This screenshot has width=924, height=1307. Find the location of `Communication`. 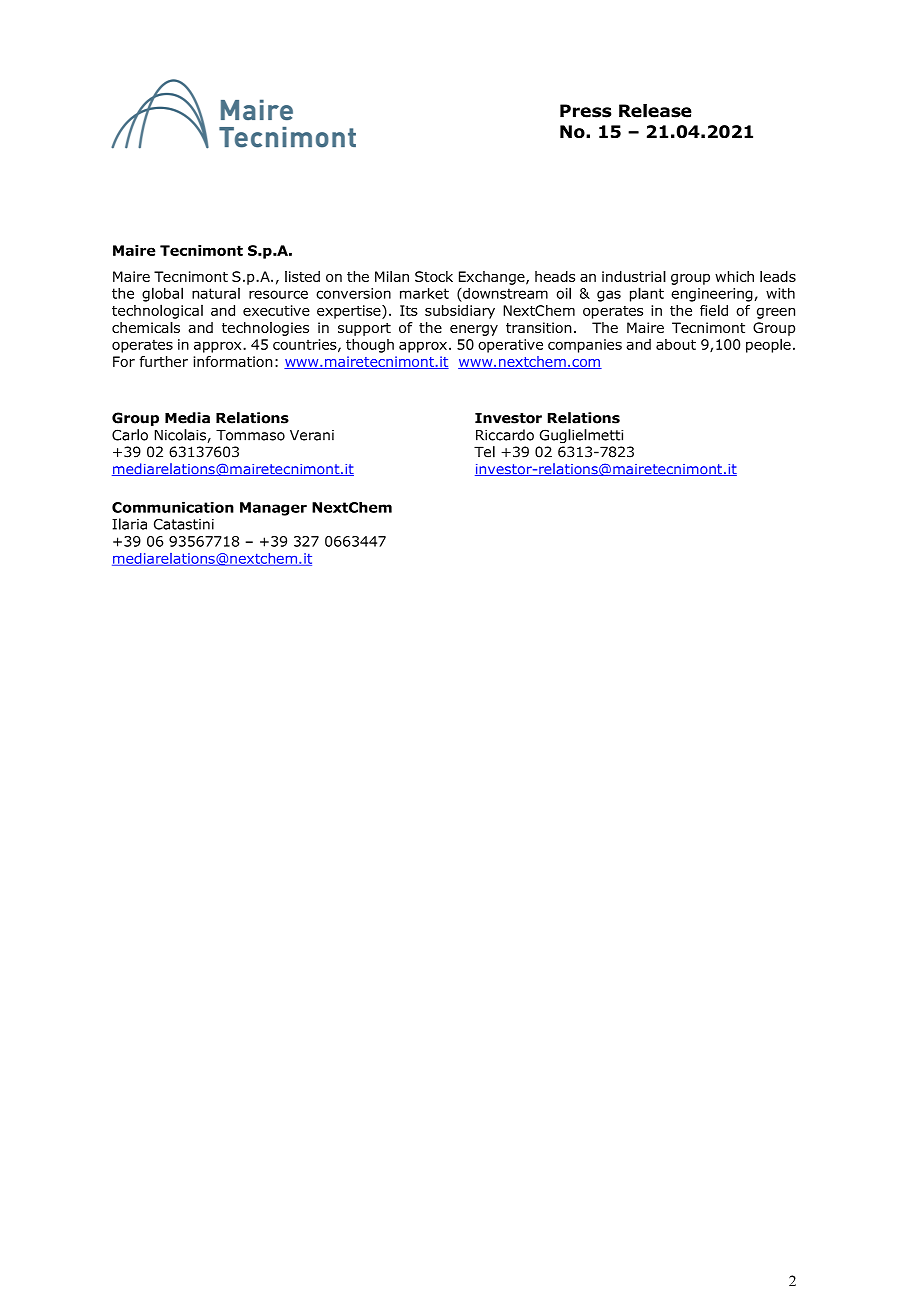

Communication is located at coordinates (173, 507).
